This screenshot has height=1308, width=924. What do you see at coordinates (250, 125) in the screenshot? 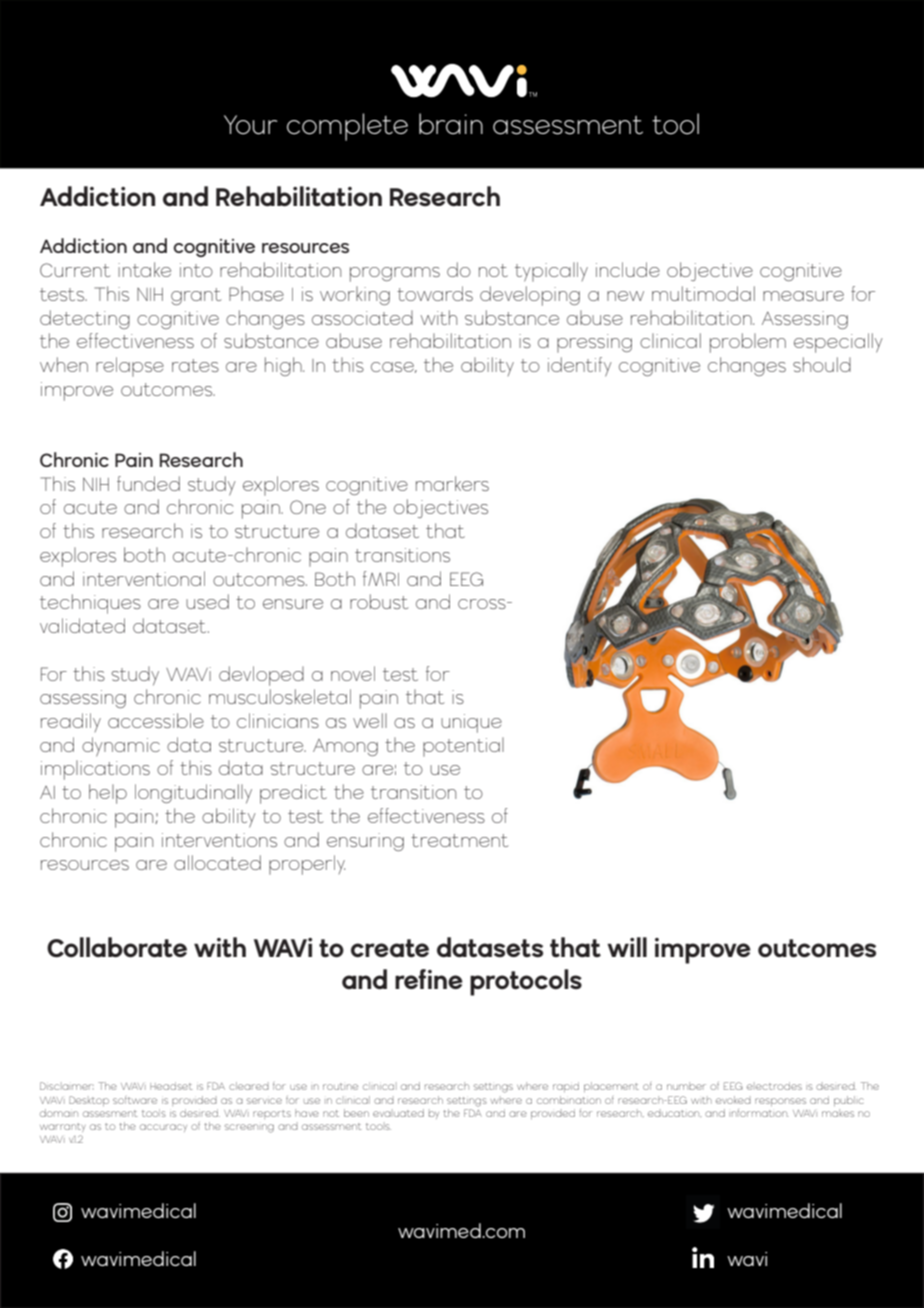
I see `Your` at bounding box center [250, 125].
